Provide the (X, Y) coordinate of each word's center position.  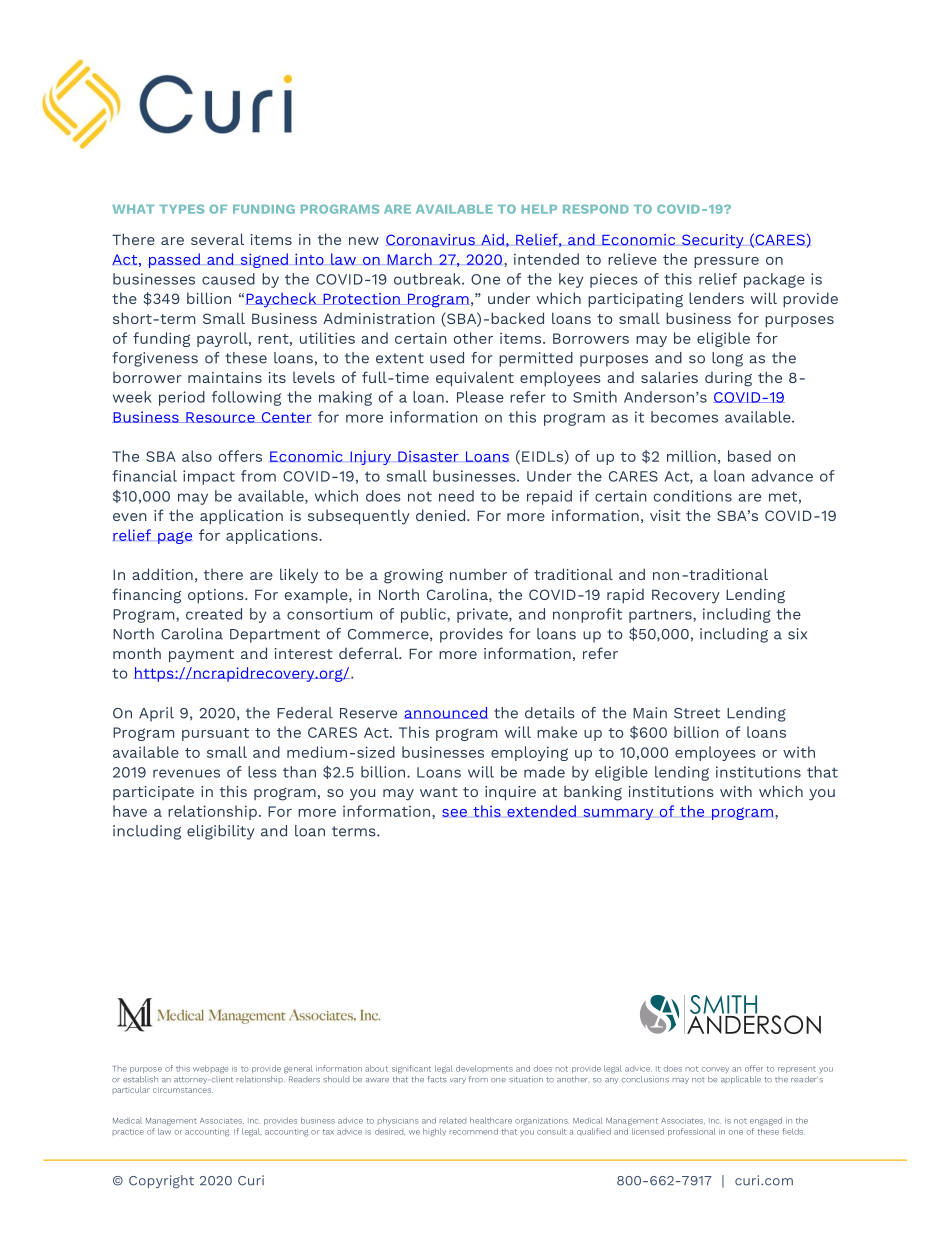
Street (697, 713)
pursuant (215, 734)
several (217, 239)
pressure (726, 262)
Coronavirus (430, 240)
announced (446, 713)
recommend (474, 1131)
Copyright (161, 1181)
